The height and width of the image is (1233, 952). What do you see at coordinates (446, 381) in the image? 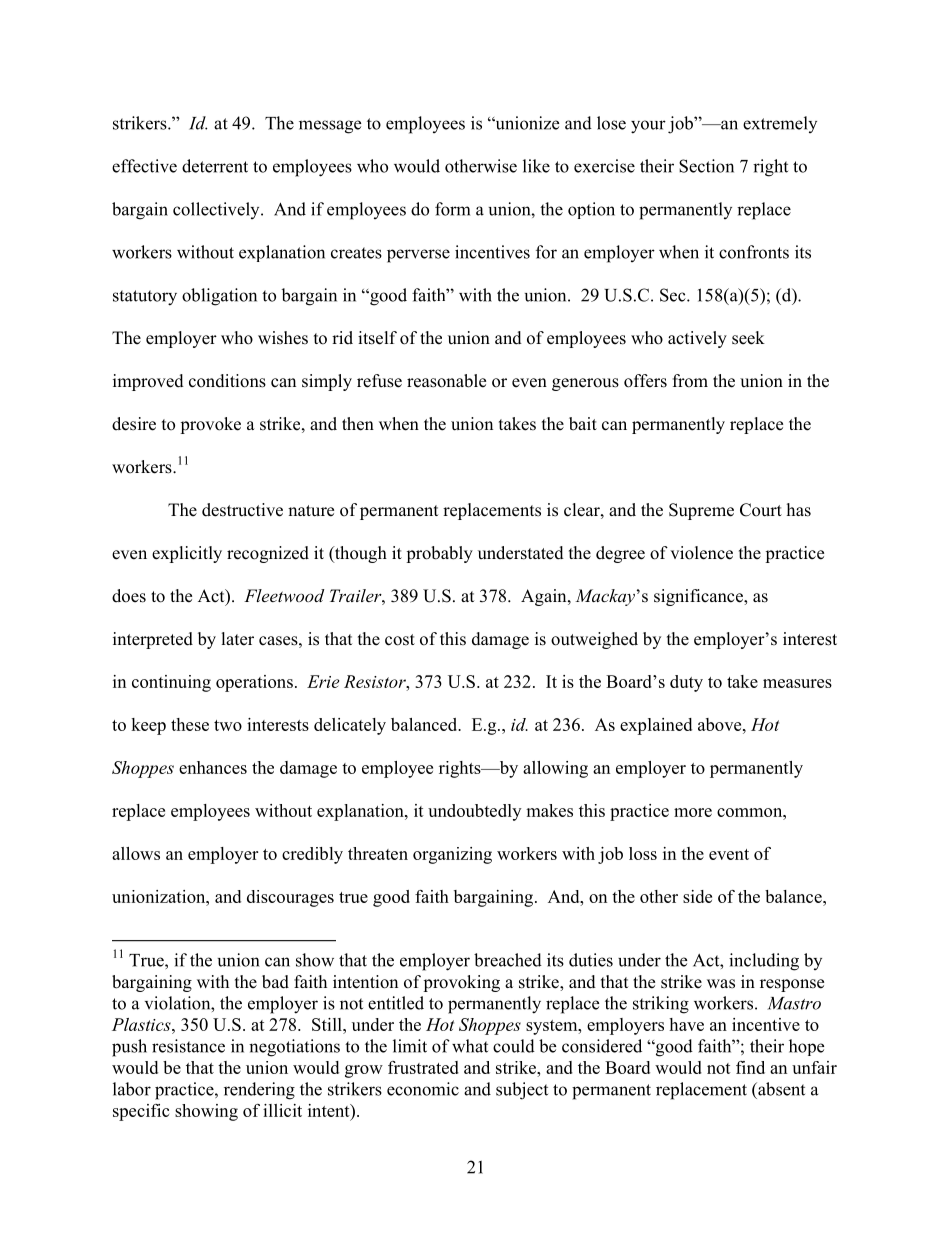
I see `reasonable` at bounding box center [446, 381].
